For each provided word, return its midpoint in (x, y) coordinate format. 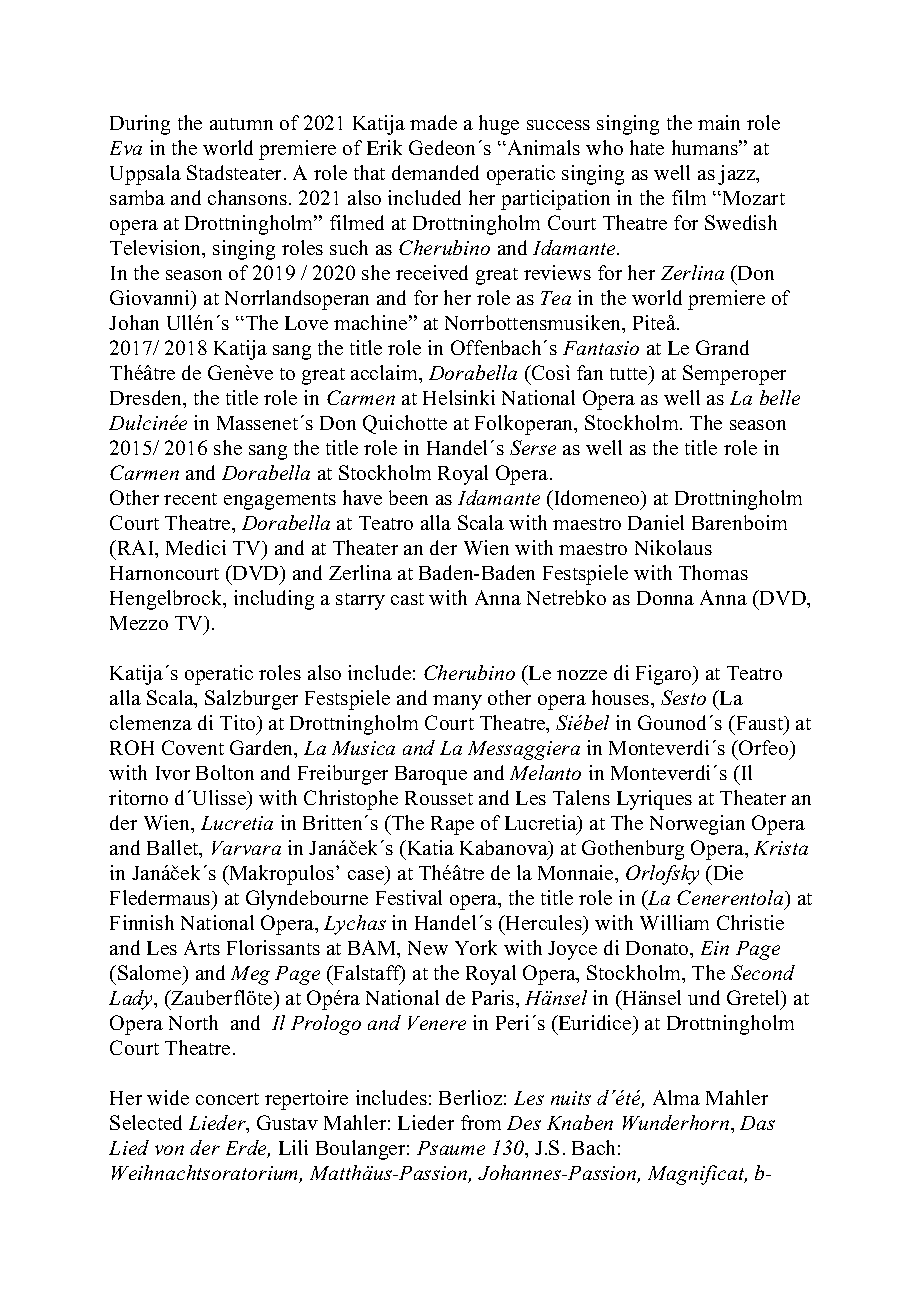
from (481, 1122)
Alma (676, 1097)
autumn (241, 124)
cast (407, 599)
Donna (665, 598)
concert (227, 1099)
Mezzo (139, 623)
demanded (435, 172)
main (719, 122)
